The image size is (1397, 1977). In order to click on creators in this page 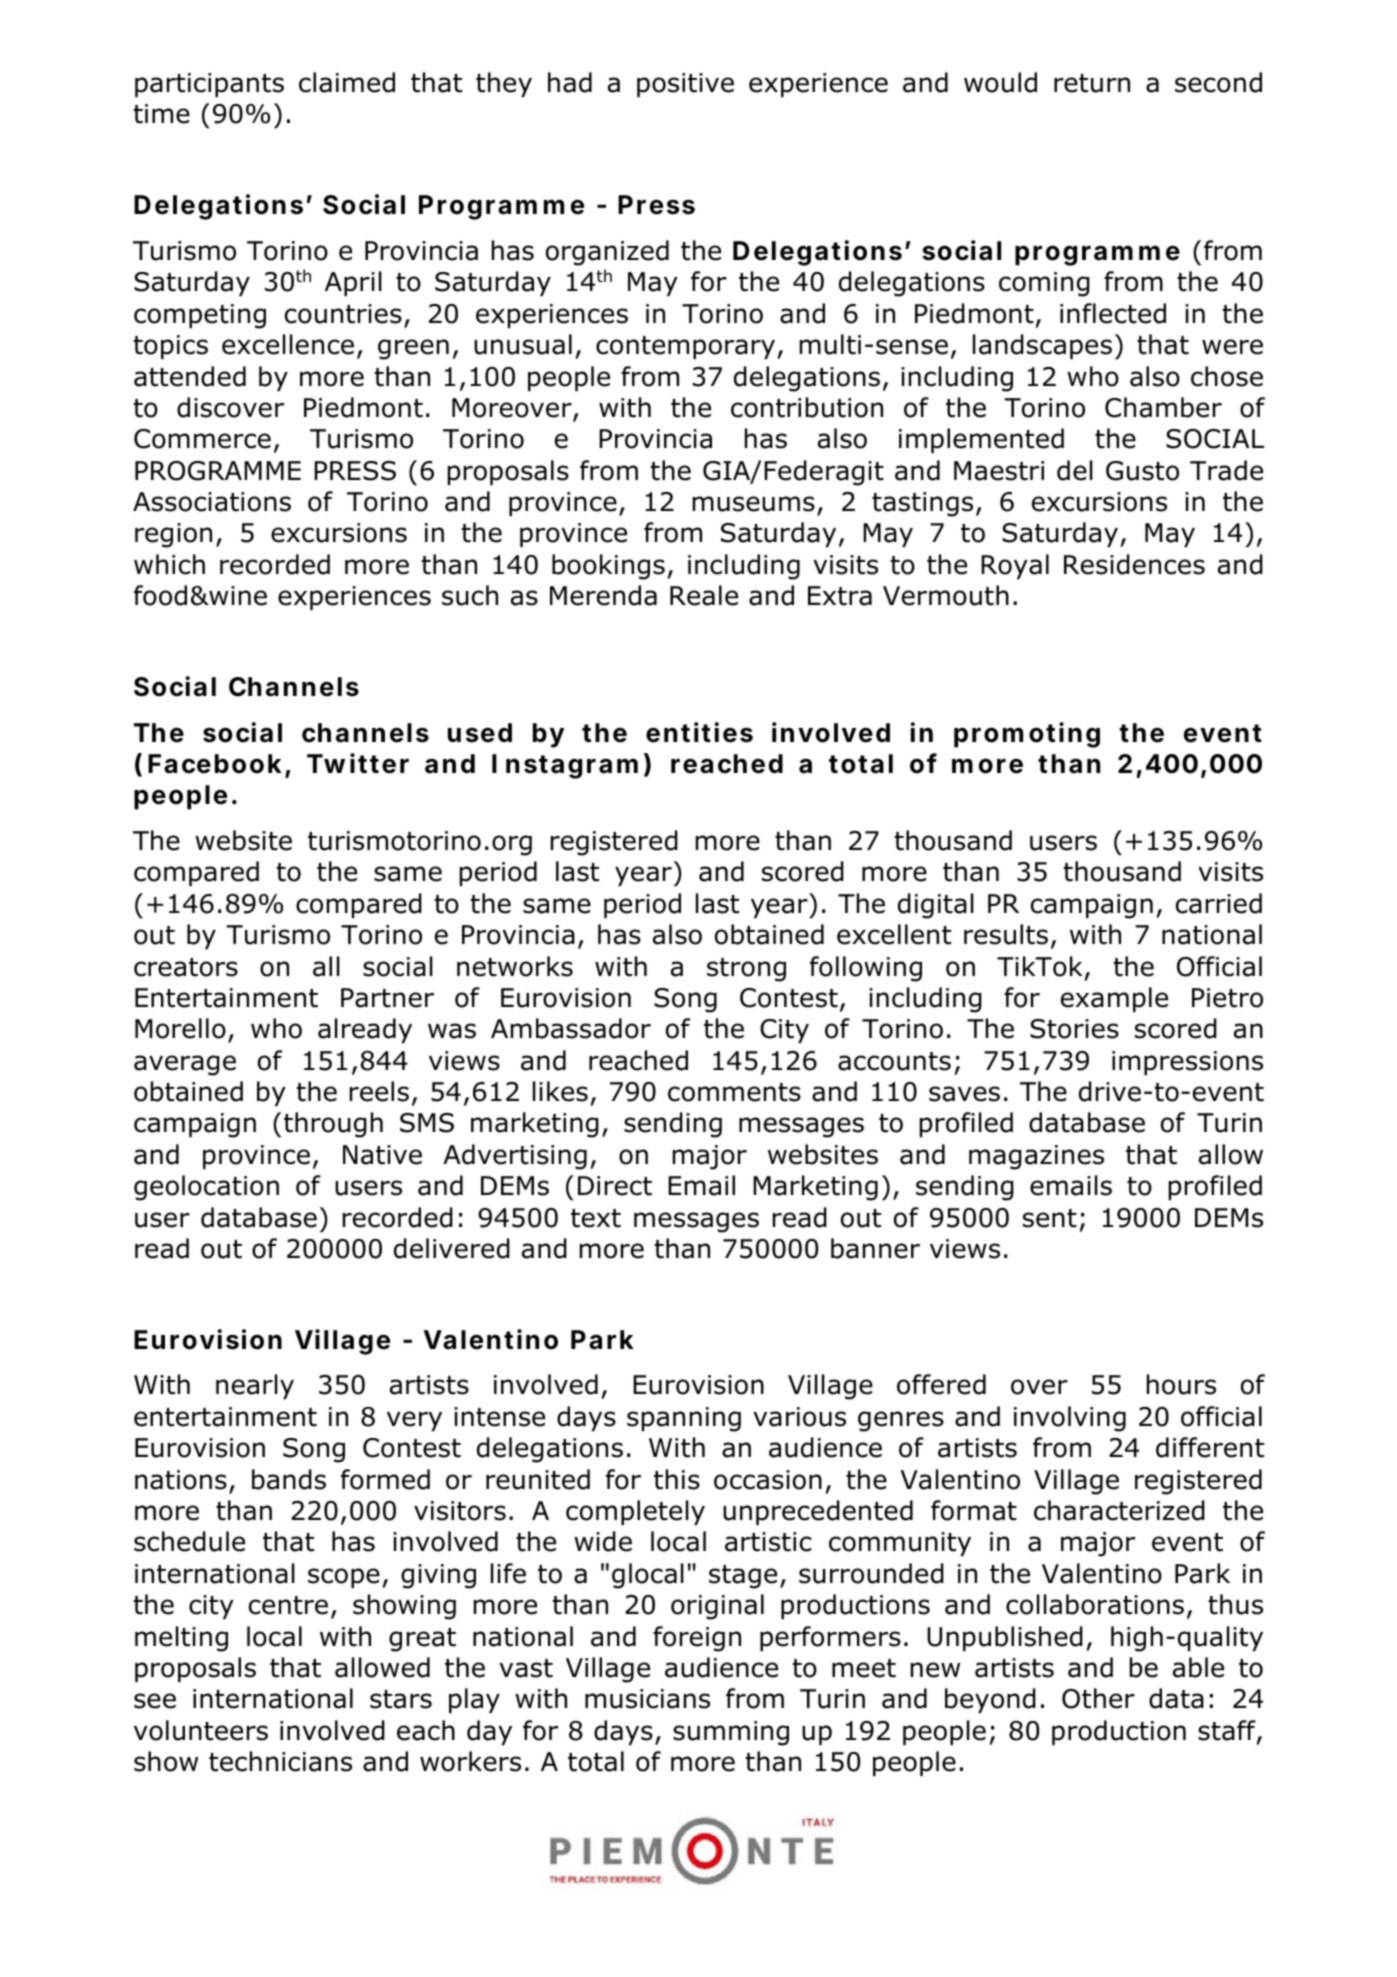, I will do `click(186, 967)`.
